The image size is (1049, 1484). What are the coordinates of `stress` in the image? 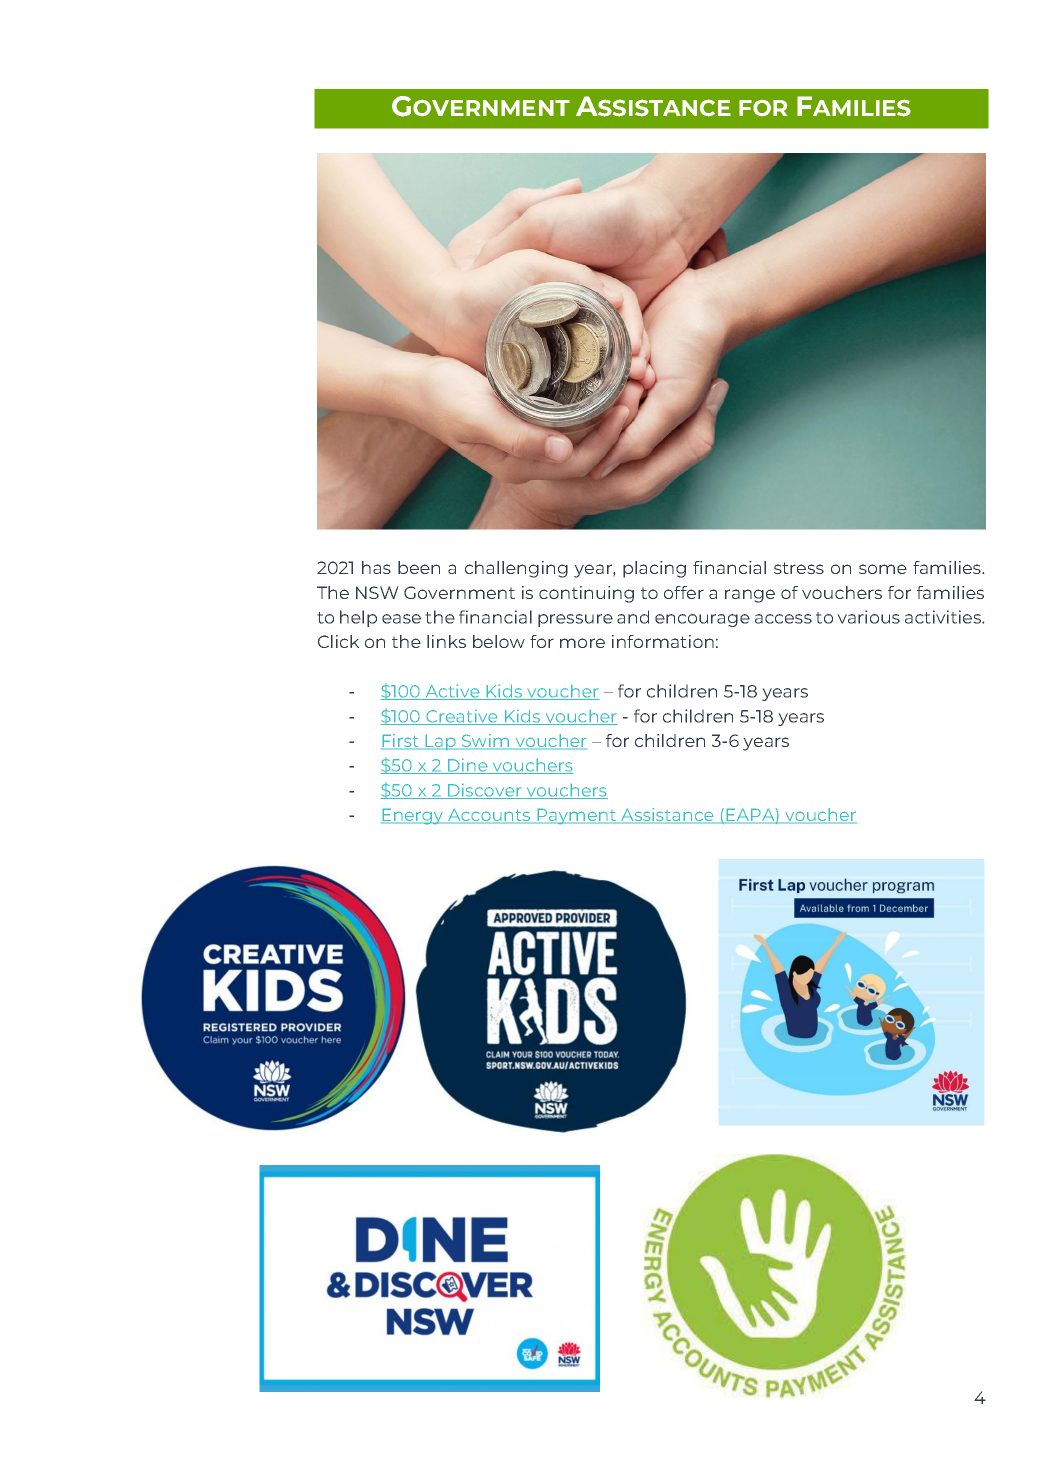 It's located at (799, 568).
